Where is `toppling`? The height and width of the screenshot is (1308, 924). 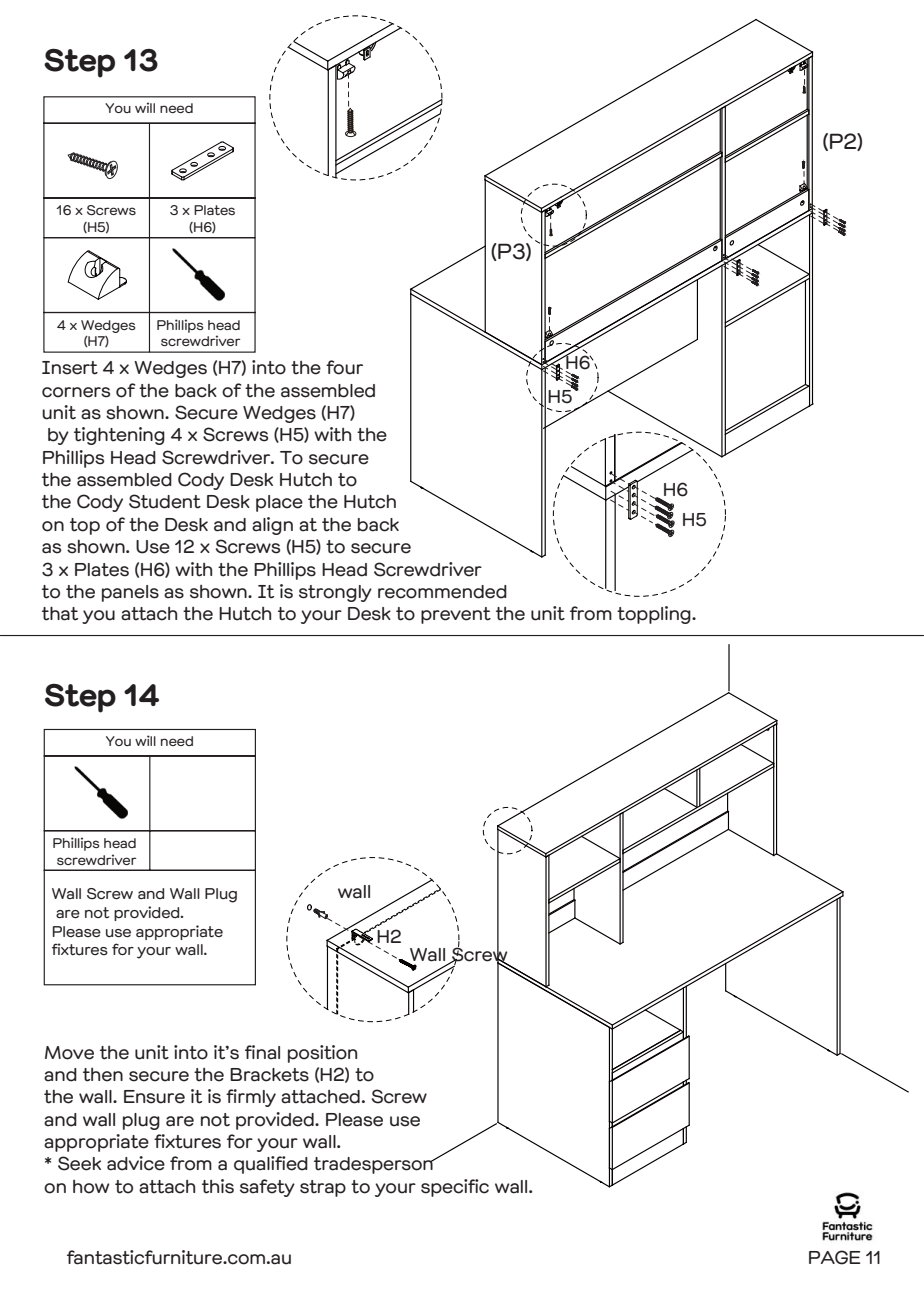 toppling is located at coordinates (655, 615).
